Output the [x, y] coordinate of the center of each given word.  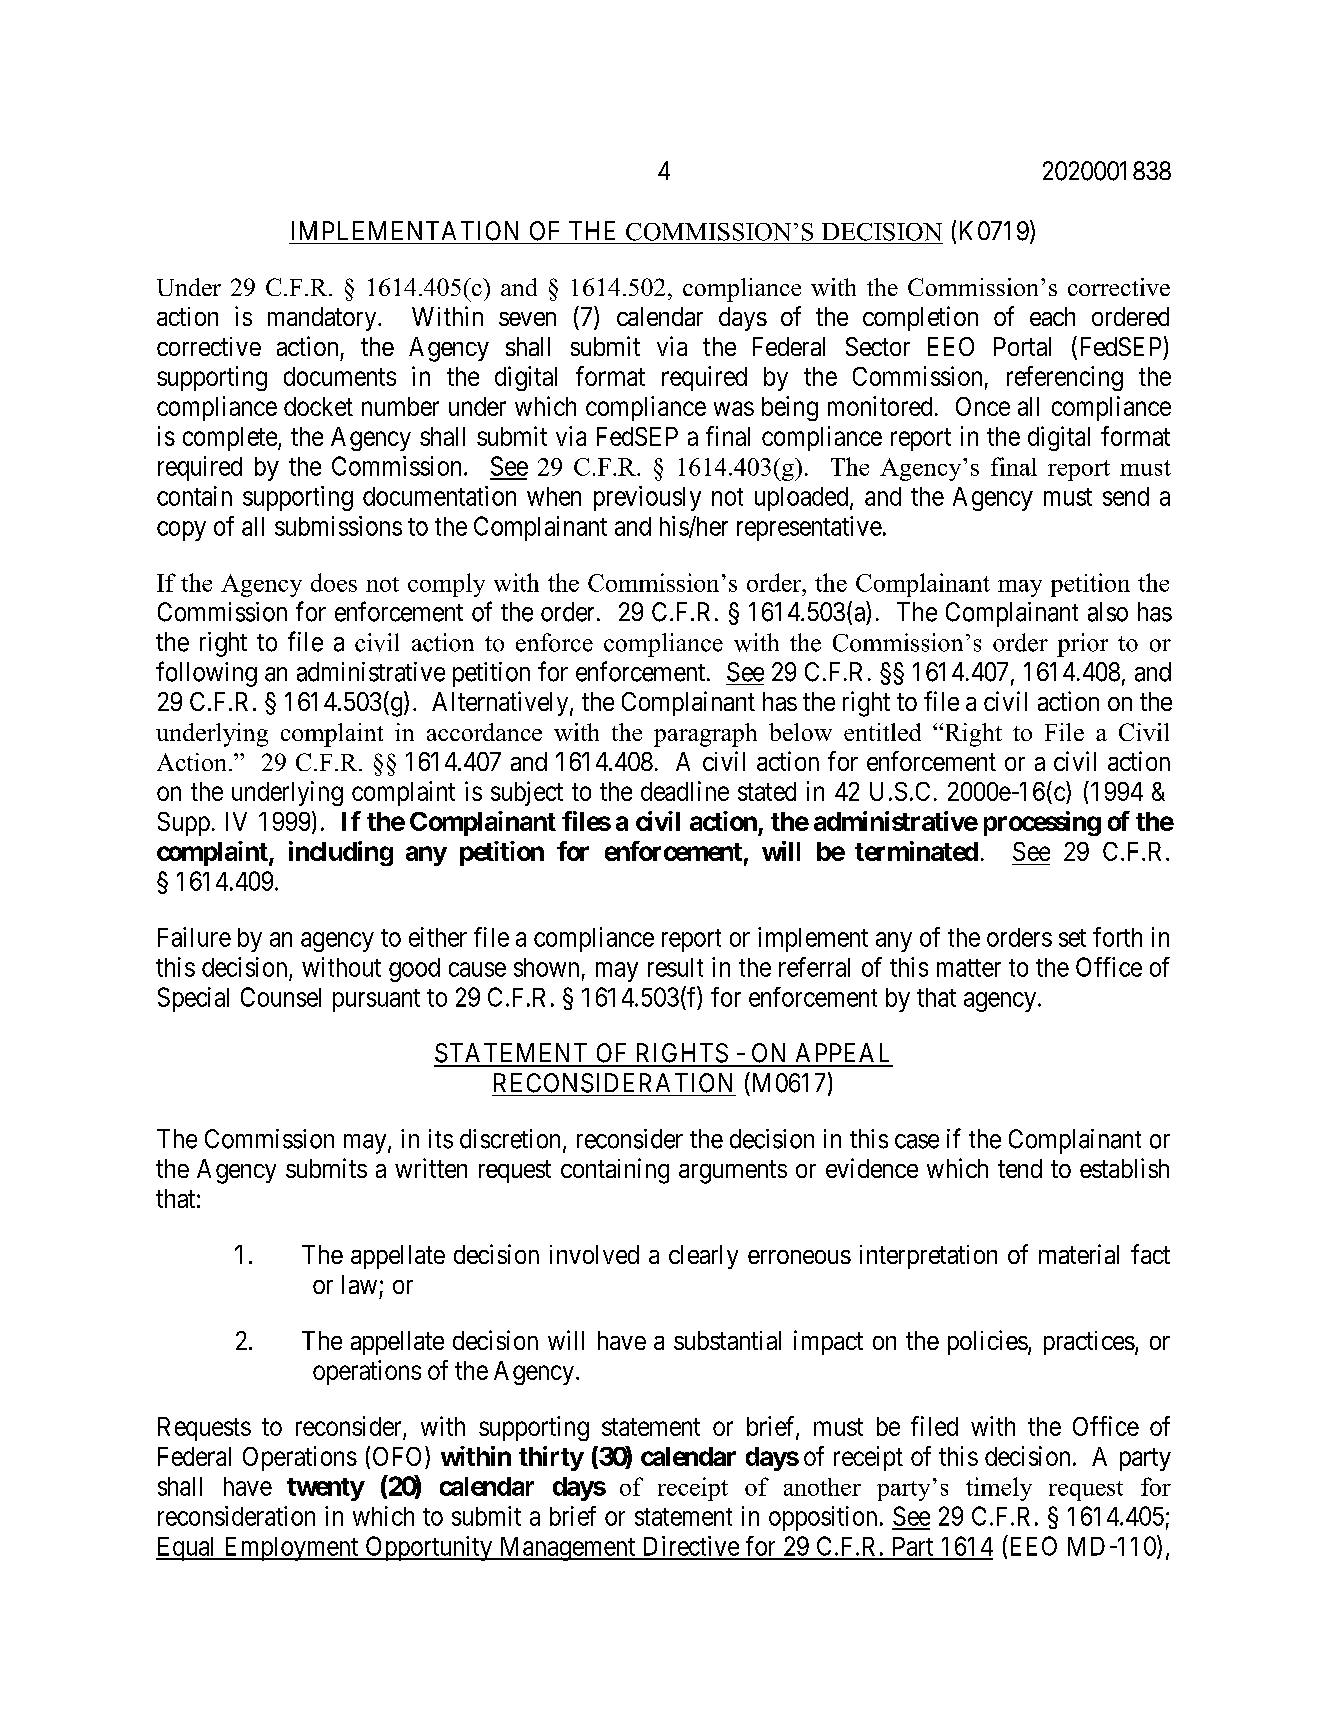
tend [1020, 1168]
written [431, 1168]
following [206, 674]
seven [527, 319]
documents [340, 376]
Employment [291, 1549]
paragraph [705, 735]
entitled [882, 732]
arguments [733, 1172]
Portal [1022, 346]
